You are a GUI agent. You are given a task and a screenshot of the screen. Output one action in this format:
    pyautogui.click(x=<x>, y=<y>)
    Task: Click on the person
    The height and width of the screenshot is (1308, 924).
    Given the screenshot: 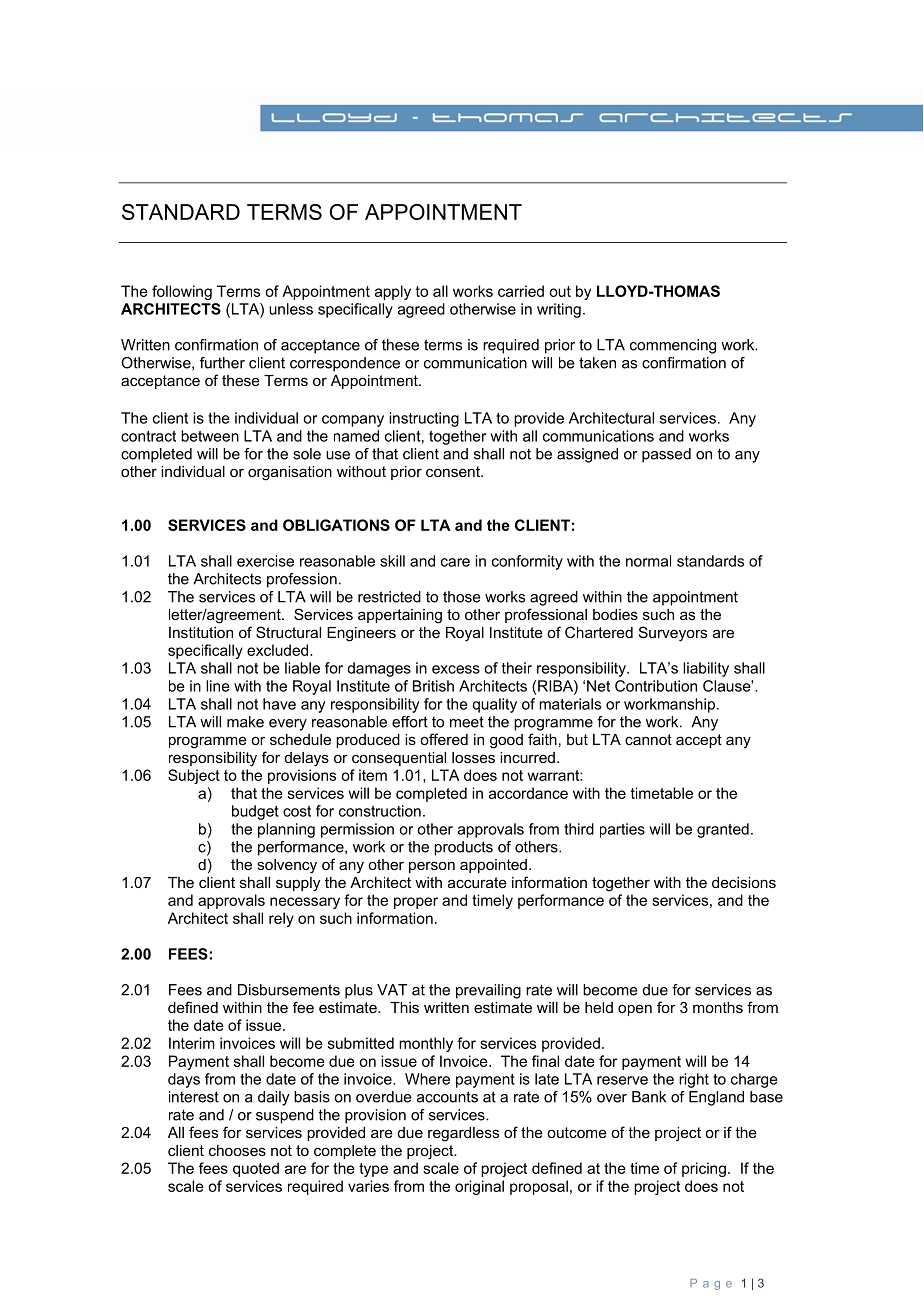 What is the action you would take?
    pyautogui.click(x=432, y=867)
